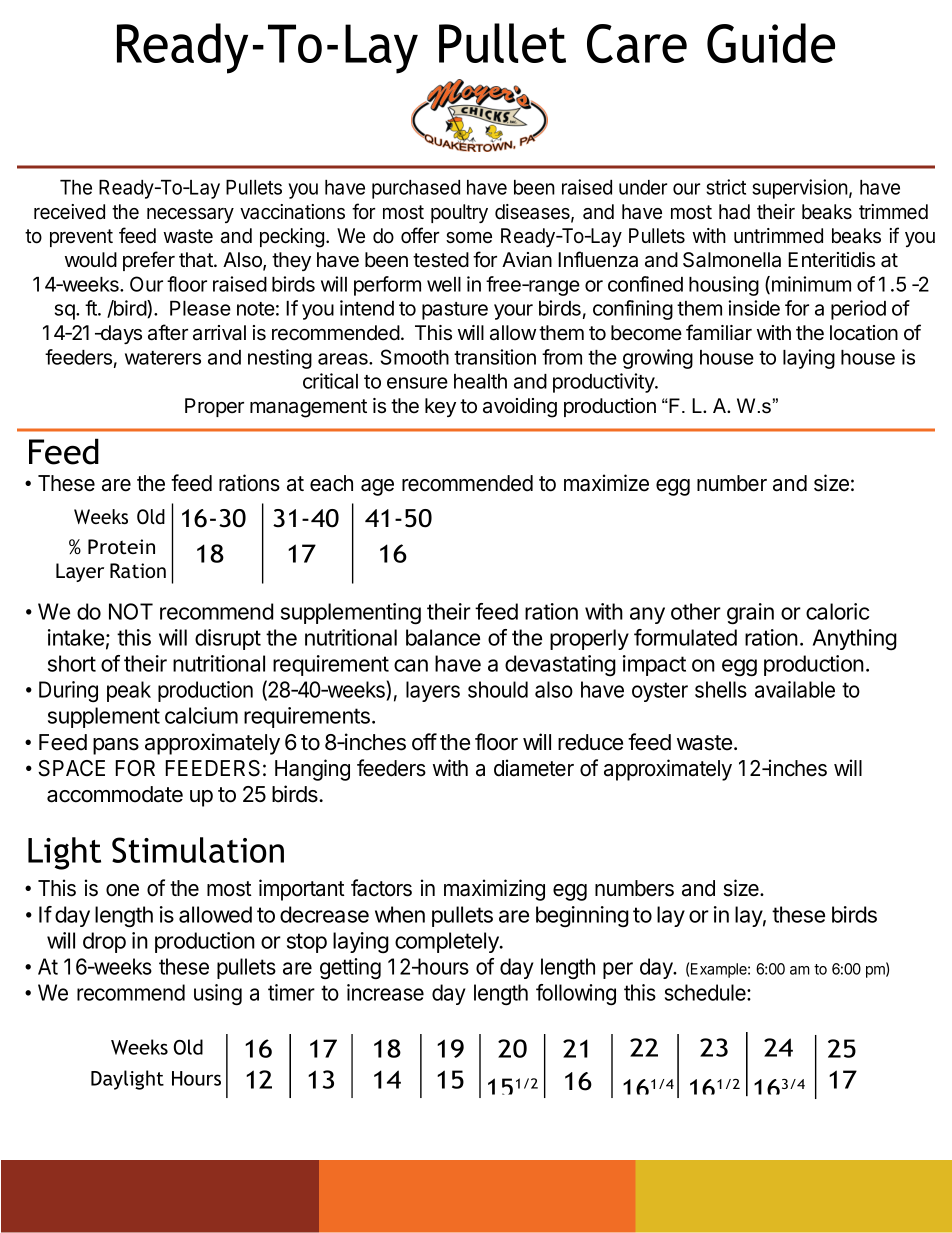 The height and width of the screenshot is (1233, 952). Describe the element at coordinates (795, 689) in the screenshot. I see `available` at that location.
